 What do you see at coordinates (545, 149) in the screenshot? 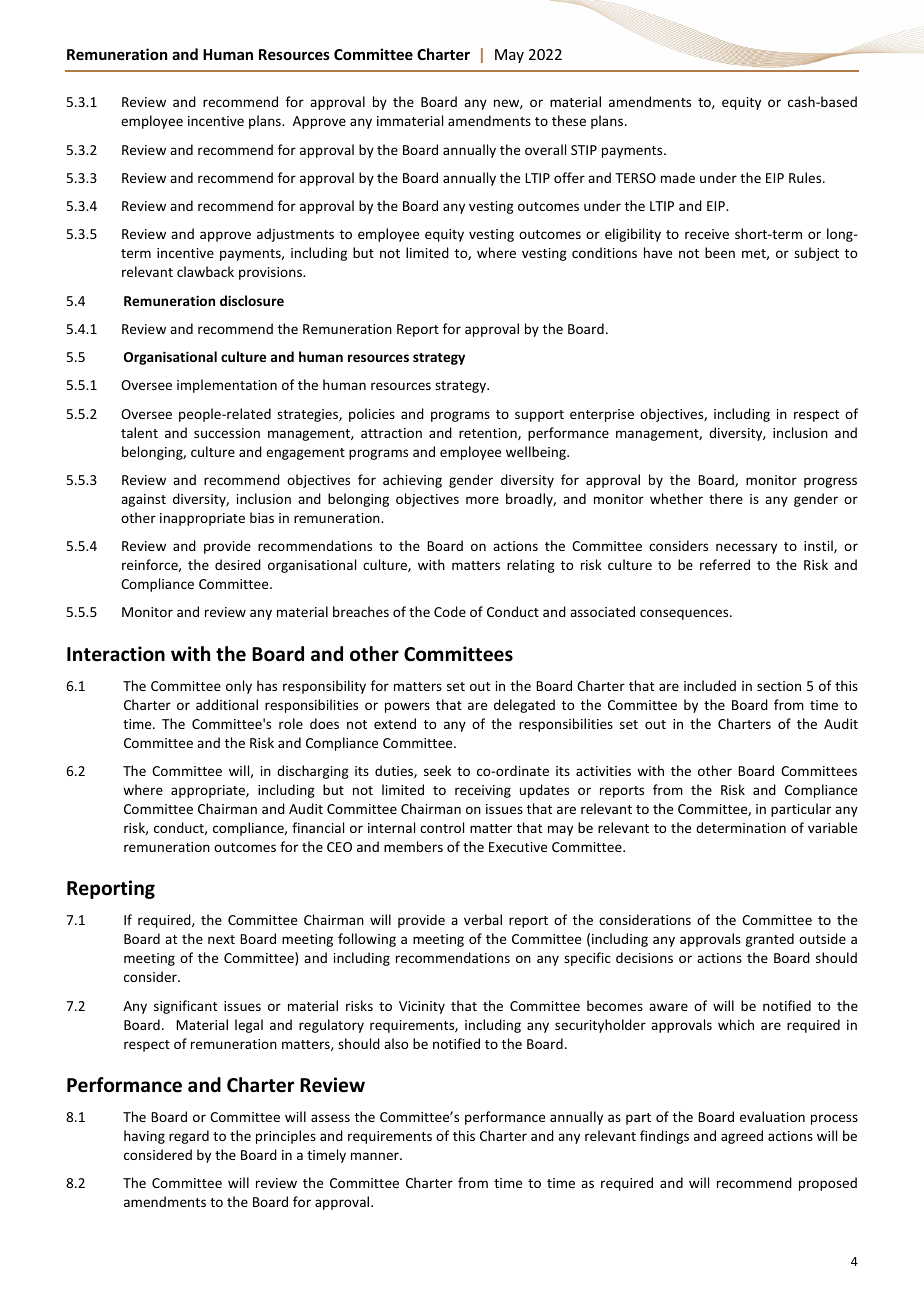
I see `overall` at bounding box center [545, 149].
